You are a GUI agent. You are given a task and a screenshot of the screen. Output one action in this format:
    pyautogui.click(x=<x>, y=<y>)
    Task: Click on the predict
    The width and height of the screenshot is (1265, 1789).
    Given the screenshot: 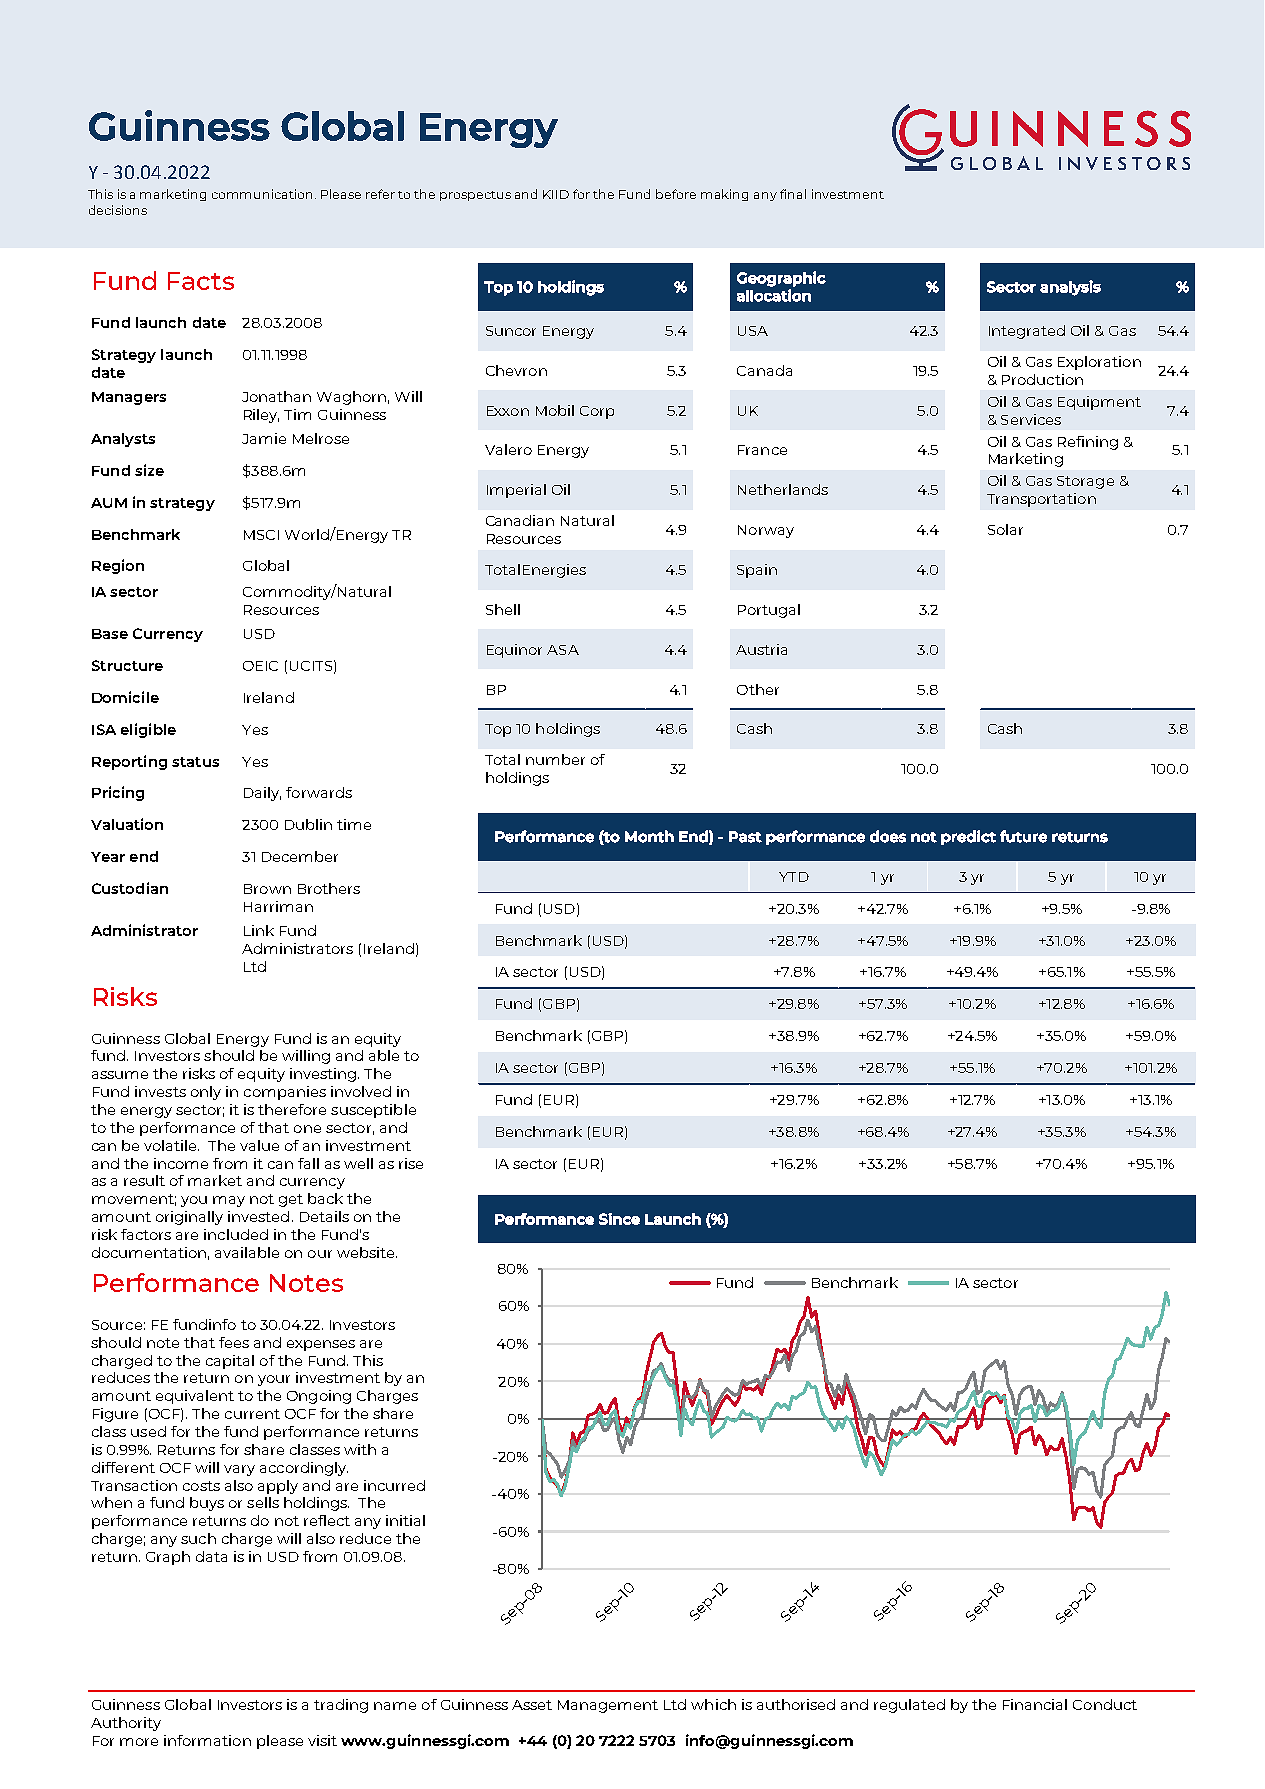 What is the action you would take?
    pyautogui.click(x=968, y=837)
